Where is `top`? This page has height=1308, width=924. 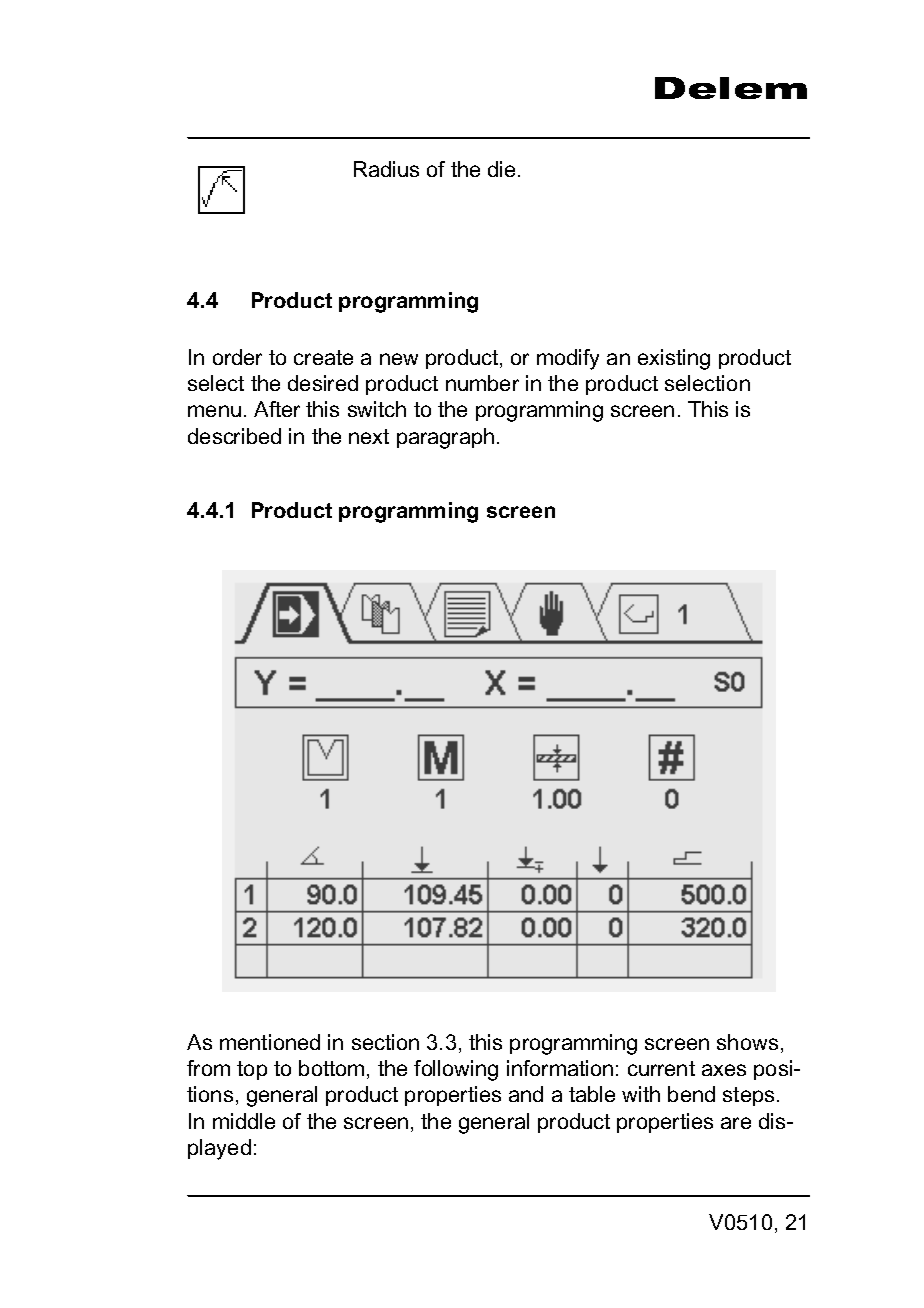 top is located at coordinates (252, 1070).
